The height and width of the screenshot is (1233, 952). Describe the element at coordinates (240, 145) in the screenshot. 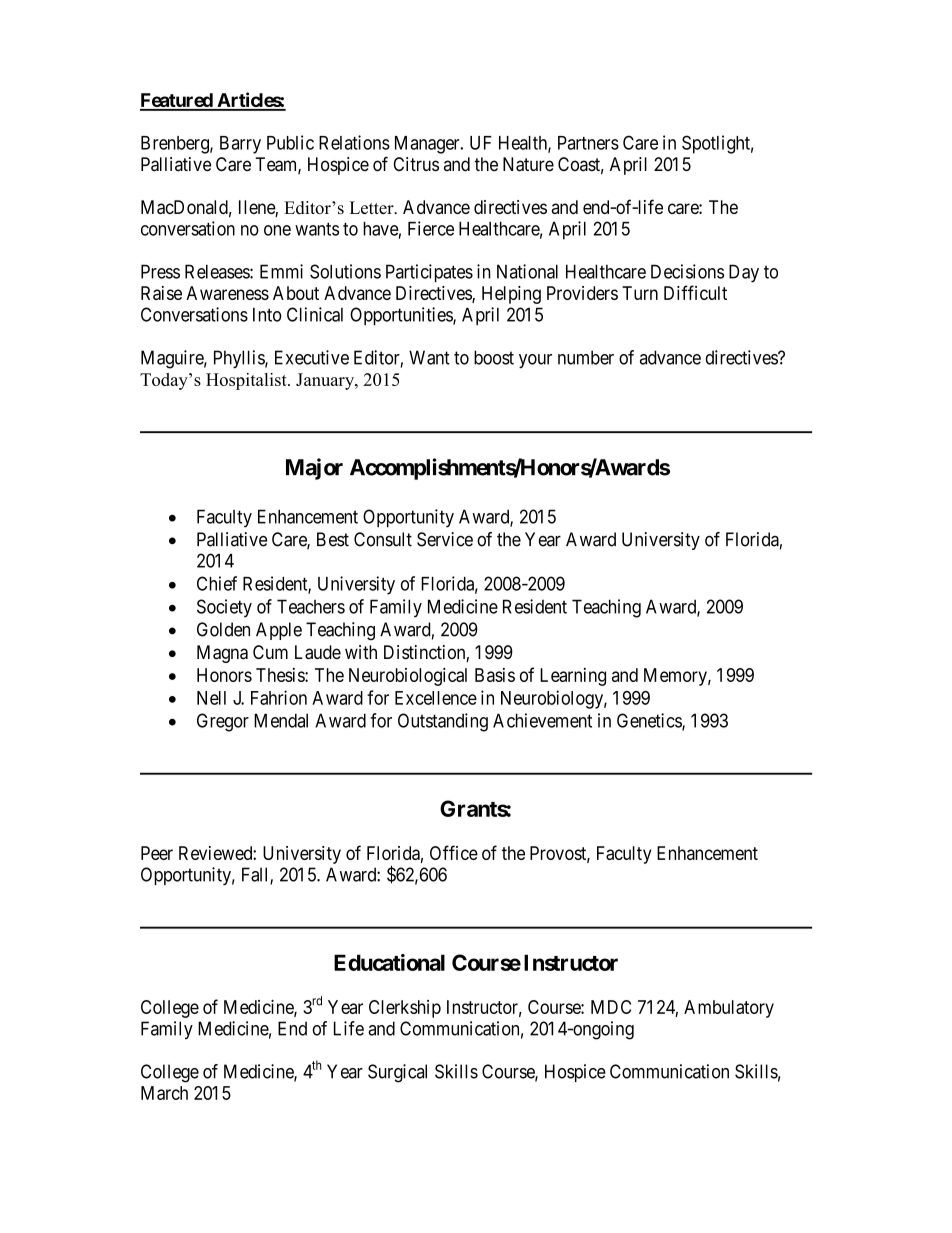

I see `Barry` at that location.
